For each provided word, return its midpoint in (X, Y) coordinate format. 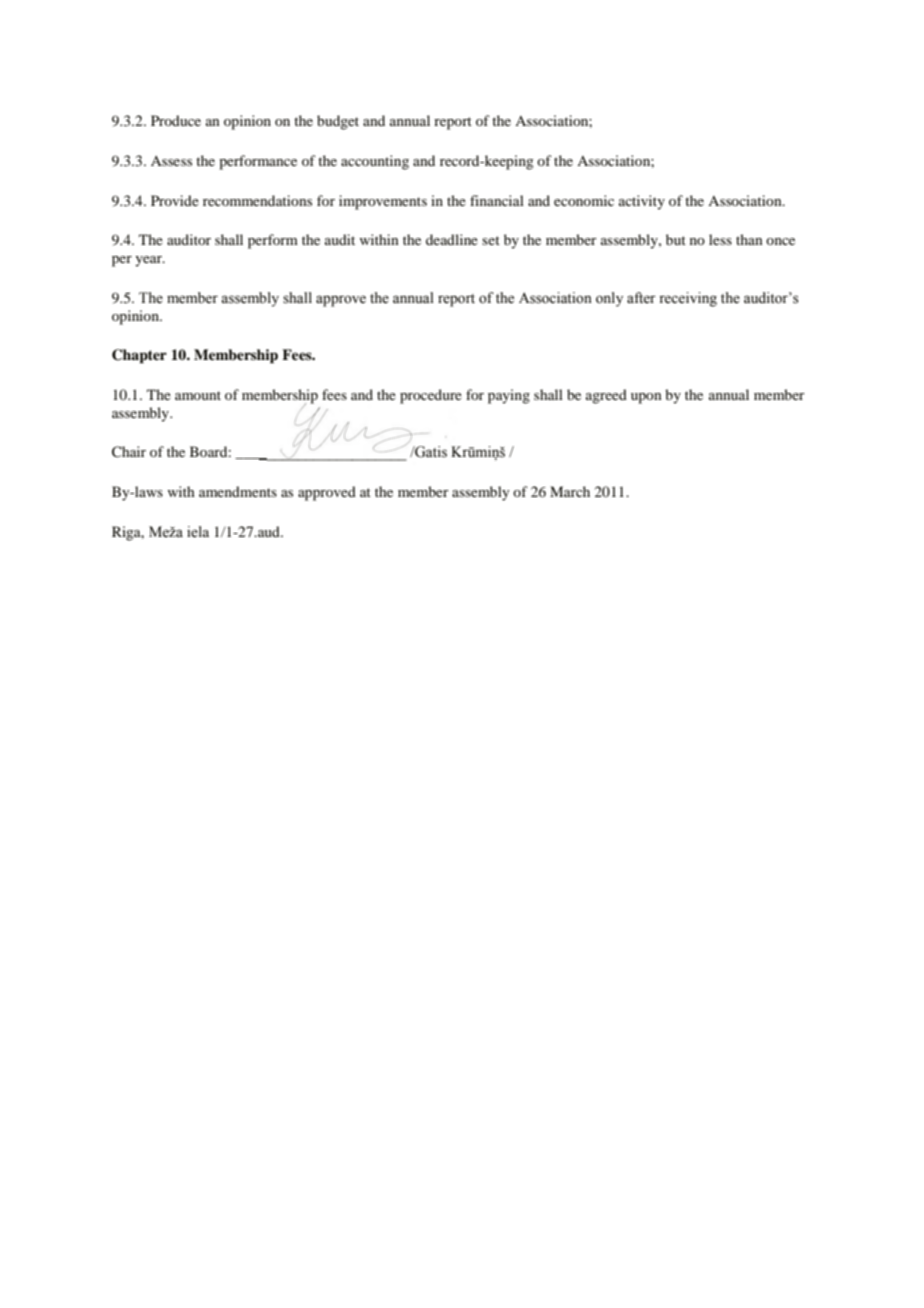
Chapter (139, 356)
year (149, 261)
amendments (238, 491)
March (570, 491)
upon (646, 398)
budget (338, 122)
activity (642, 202)
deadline (452, 239)
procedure (431, 396)
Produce (176, 120)
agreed (606, 396)
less (720, 239)
